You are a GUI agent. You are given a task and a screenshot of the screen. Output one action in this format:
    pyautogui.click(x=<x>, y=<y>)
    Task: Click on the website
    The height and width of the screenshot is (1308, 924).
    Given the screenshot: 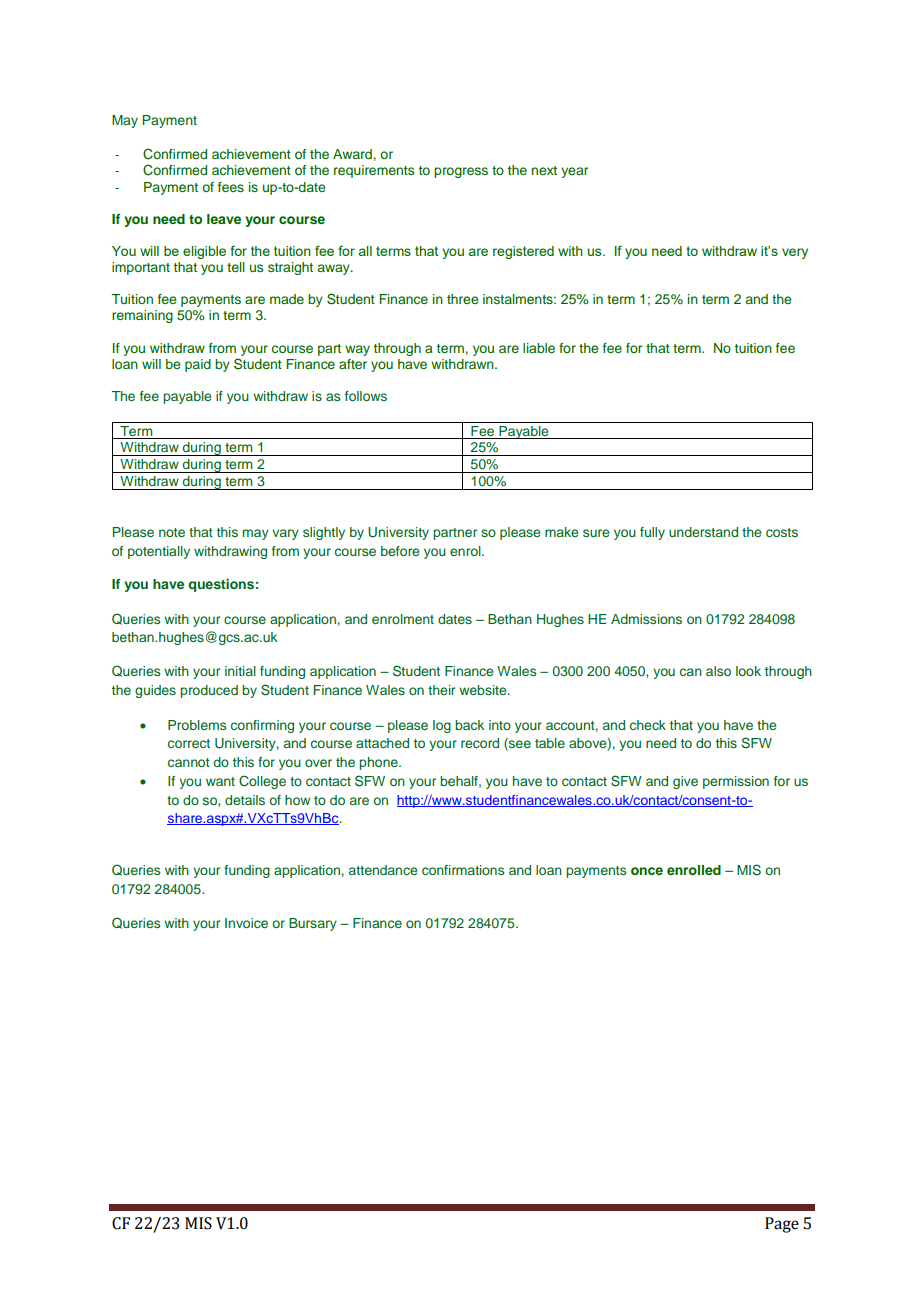 What is the action you would take?
    pyautogui.click(x=484, y=690)
